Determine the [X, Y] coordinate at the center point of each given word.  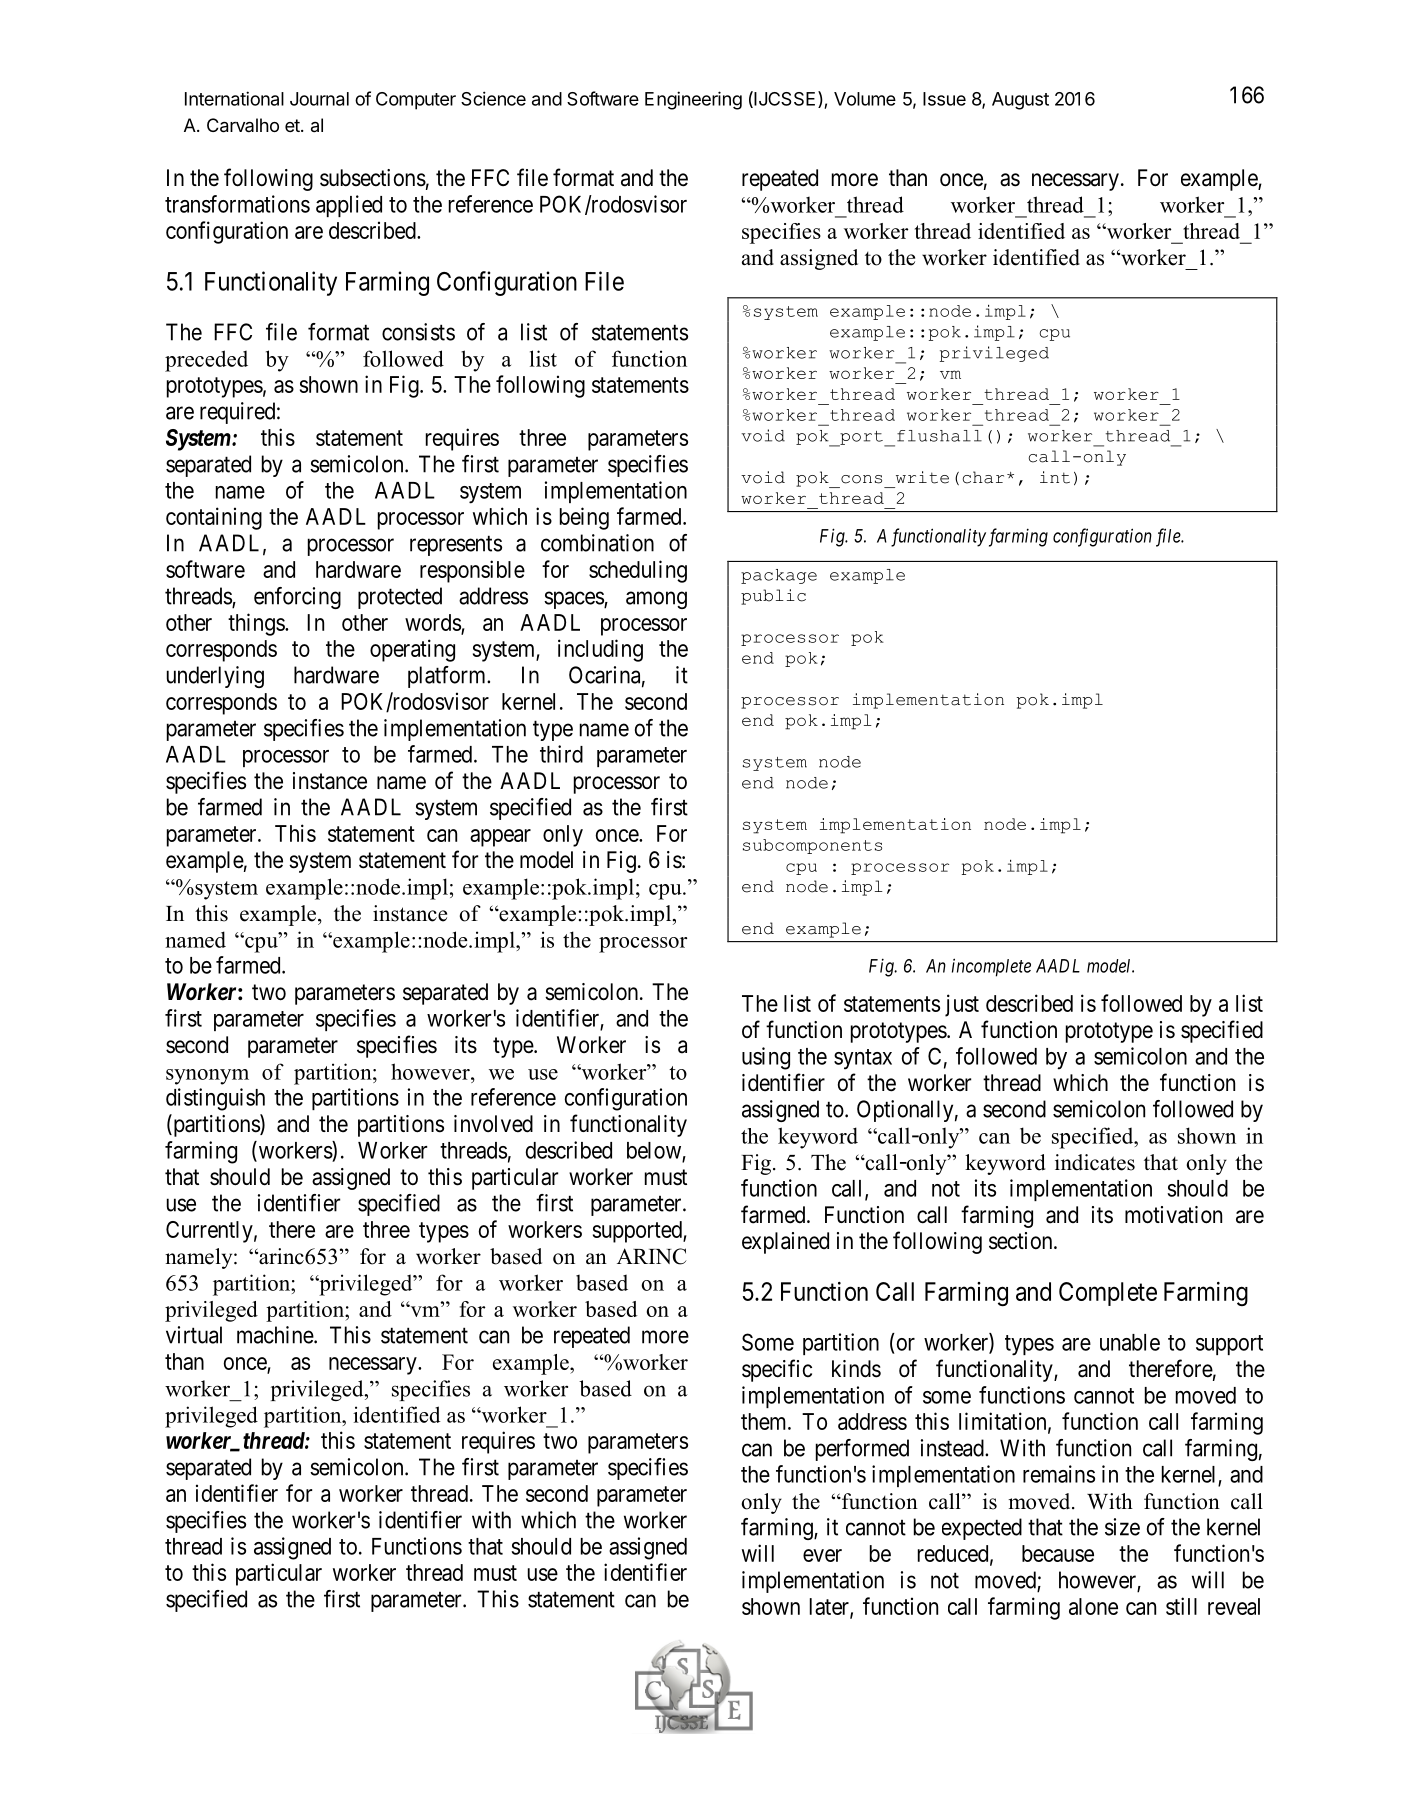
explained [785, 1243]
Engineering [693, 100]
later [830, 1607]
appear [500, 838]
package [779, 576]
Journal [319, 99]
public [773, 597]
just [962, 1005]
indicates [1095, 1162]
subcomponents [812, 846]
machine [276, 1335]
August [1020, 101]
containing [214, 518]
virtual [194, 1335]
